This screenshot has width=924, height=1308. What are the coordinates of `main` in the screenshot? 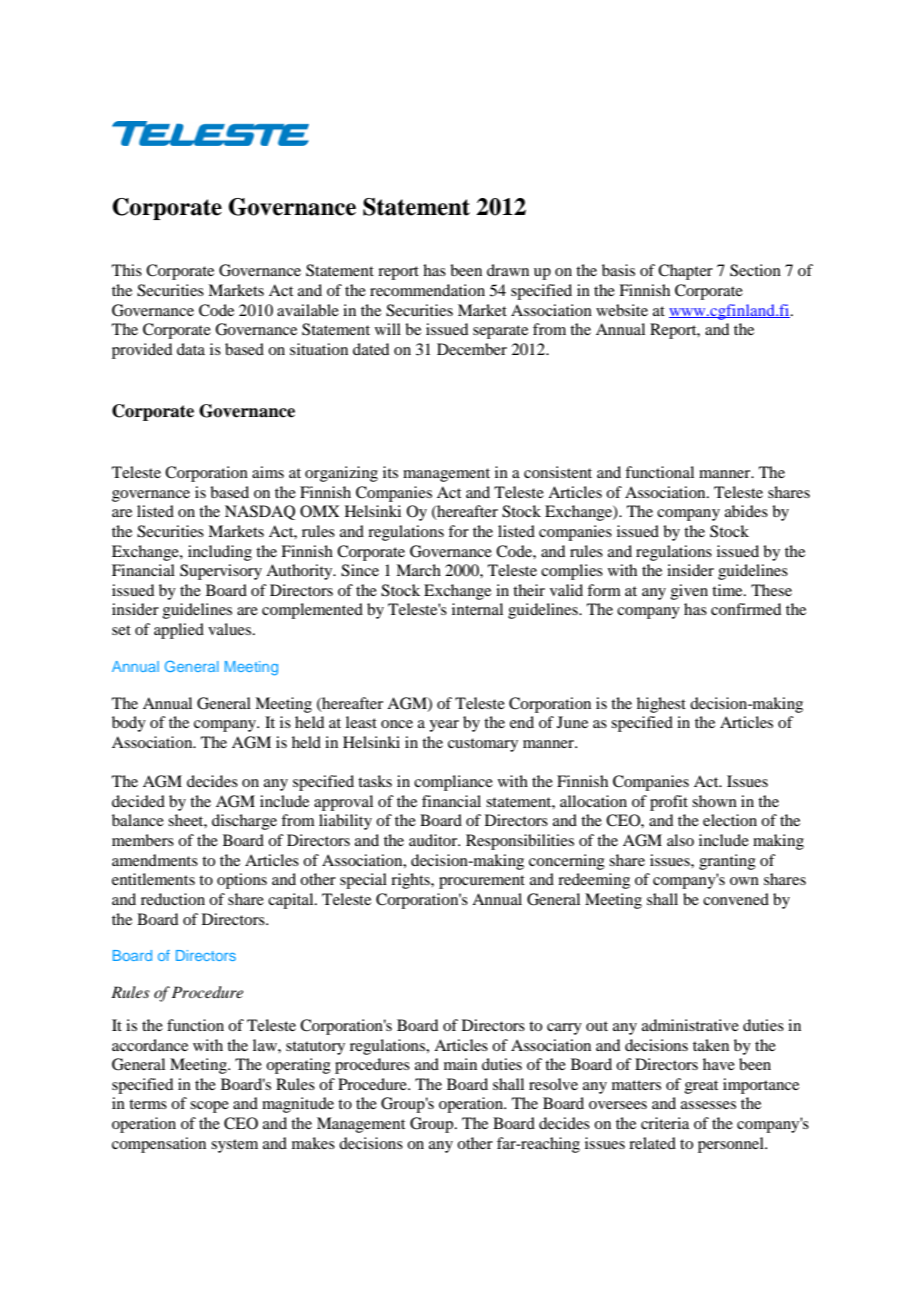 It's located at (460, 1064).
